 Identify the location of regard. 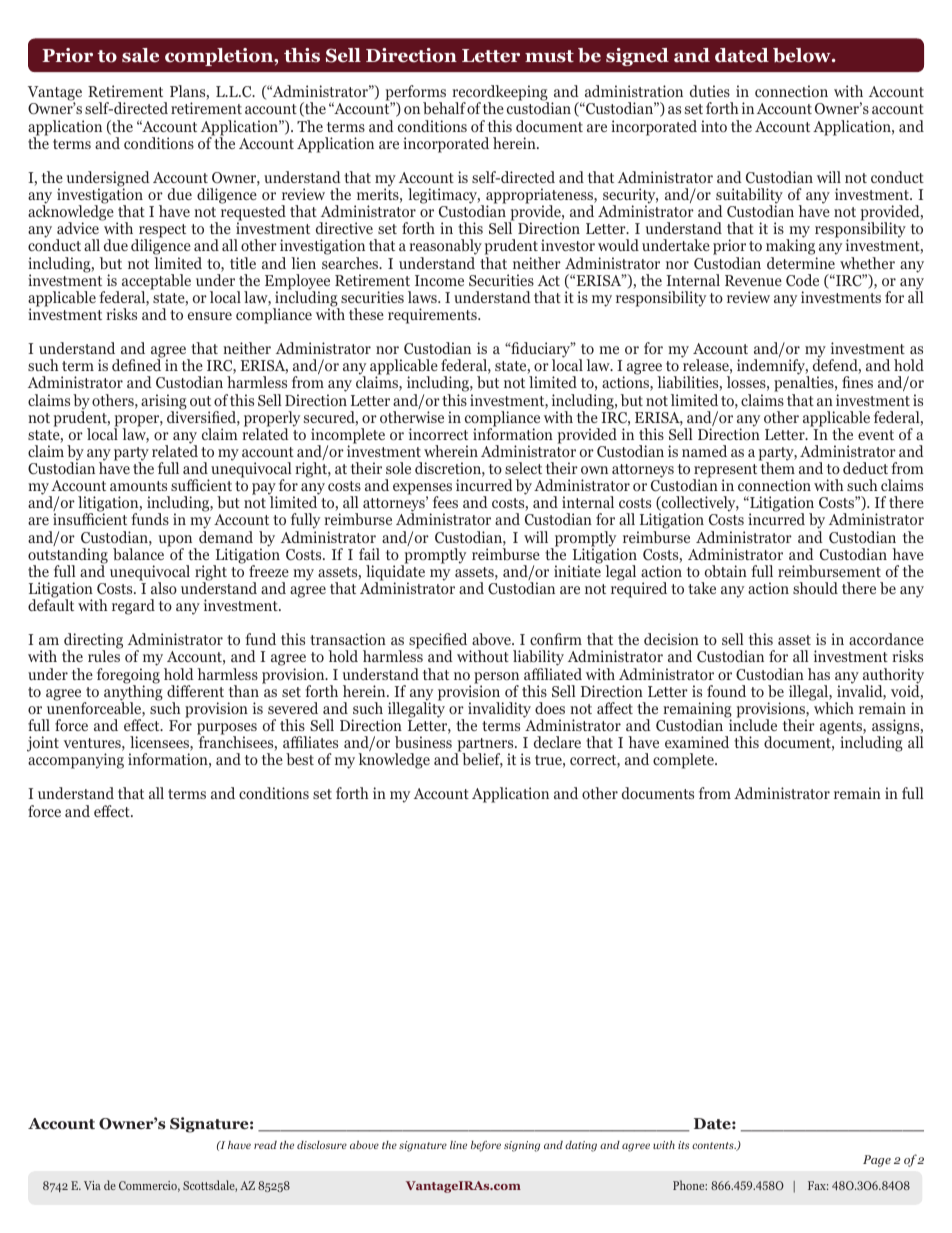
(133, 607).
